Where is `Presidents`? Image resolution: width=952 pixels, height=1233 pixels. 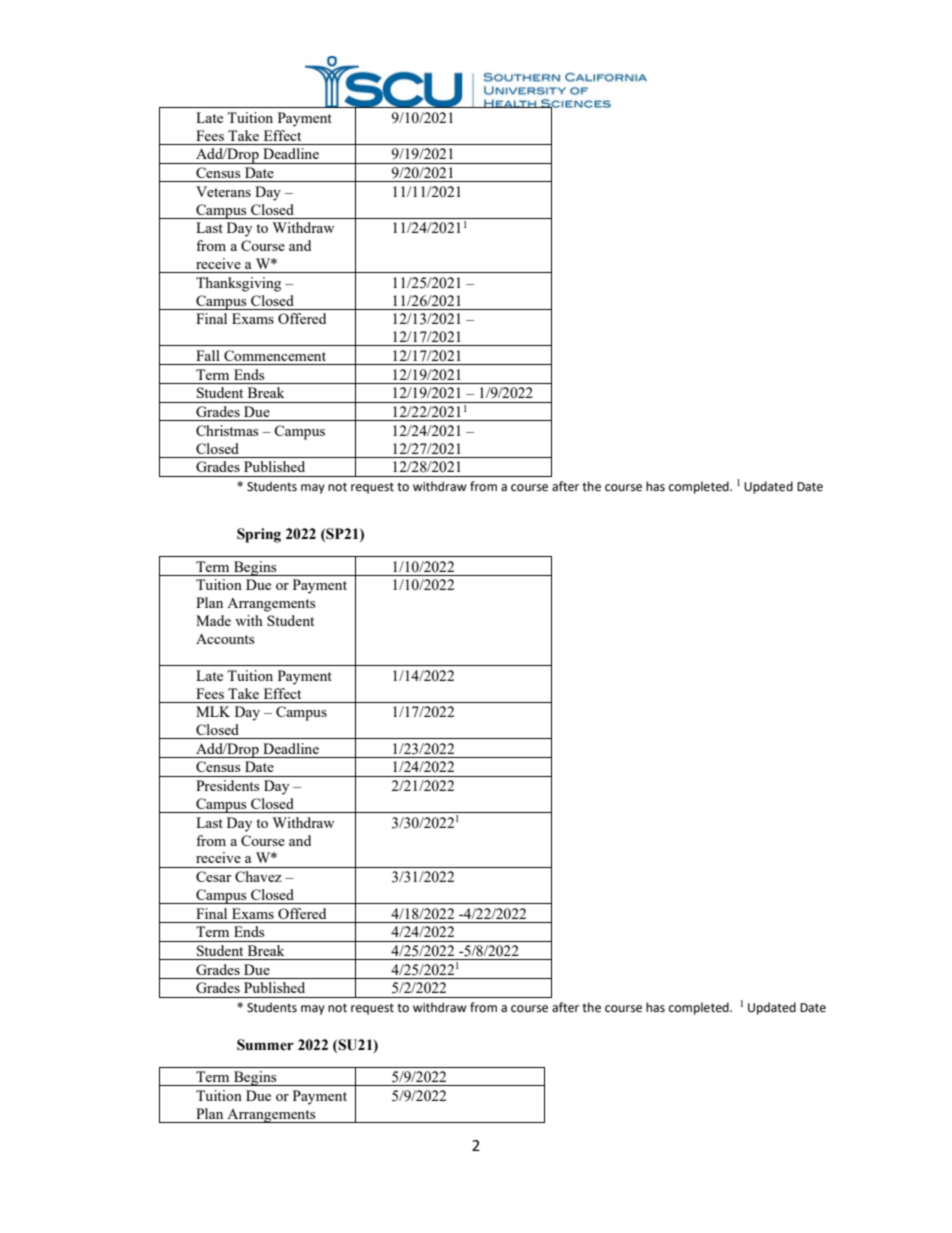 Presidents is located at coordinates (227, 785).
